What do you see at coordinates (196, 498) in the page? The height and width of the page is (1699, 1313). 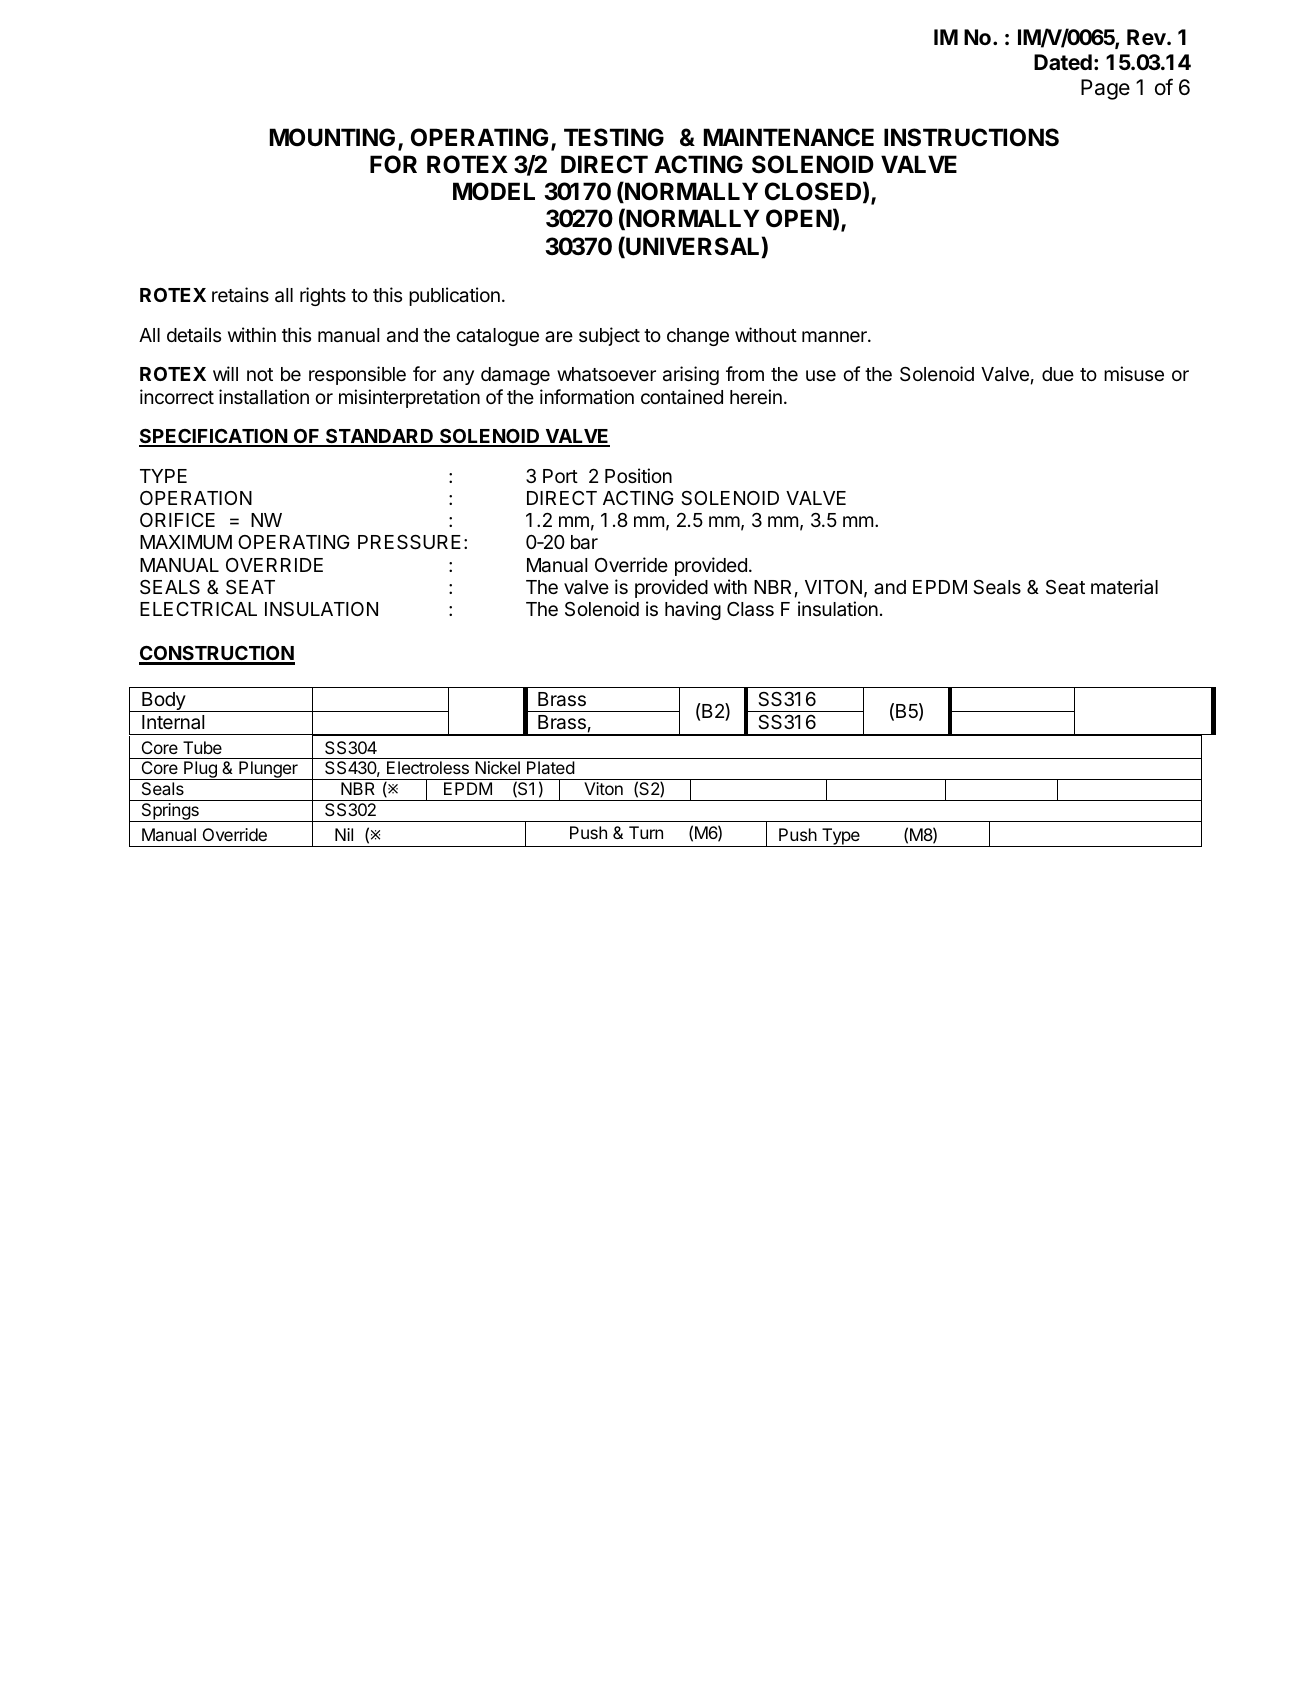 I see `OPERATION` at bounding box center [196, 498].
